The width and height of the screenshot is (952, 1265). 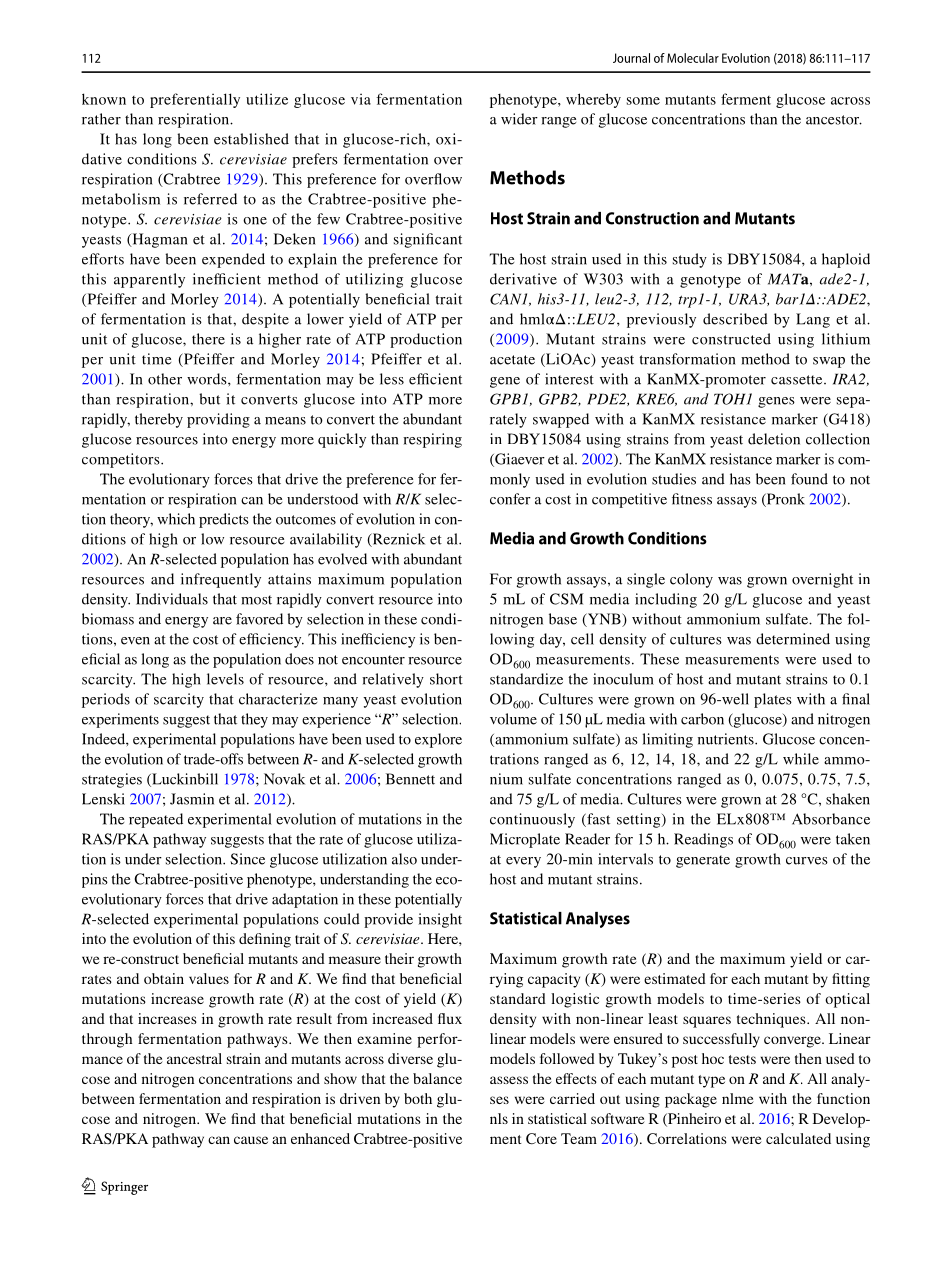 What do you see at coordinates (793, 639) in the screenshot?
I see `determined` at bounding box center [793, 639].
